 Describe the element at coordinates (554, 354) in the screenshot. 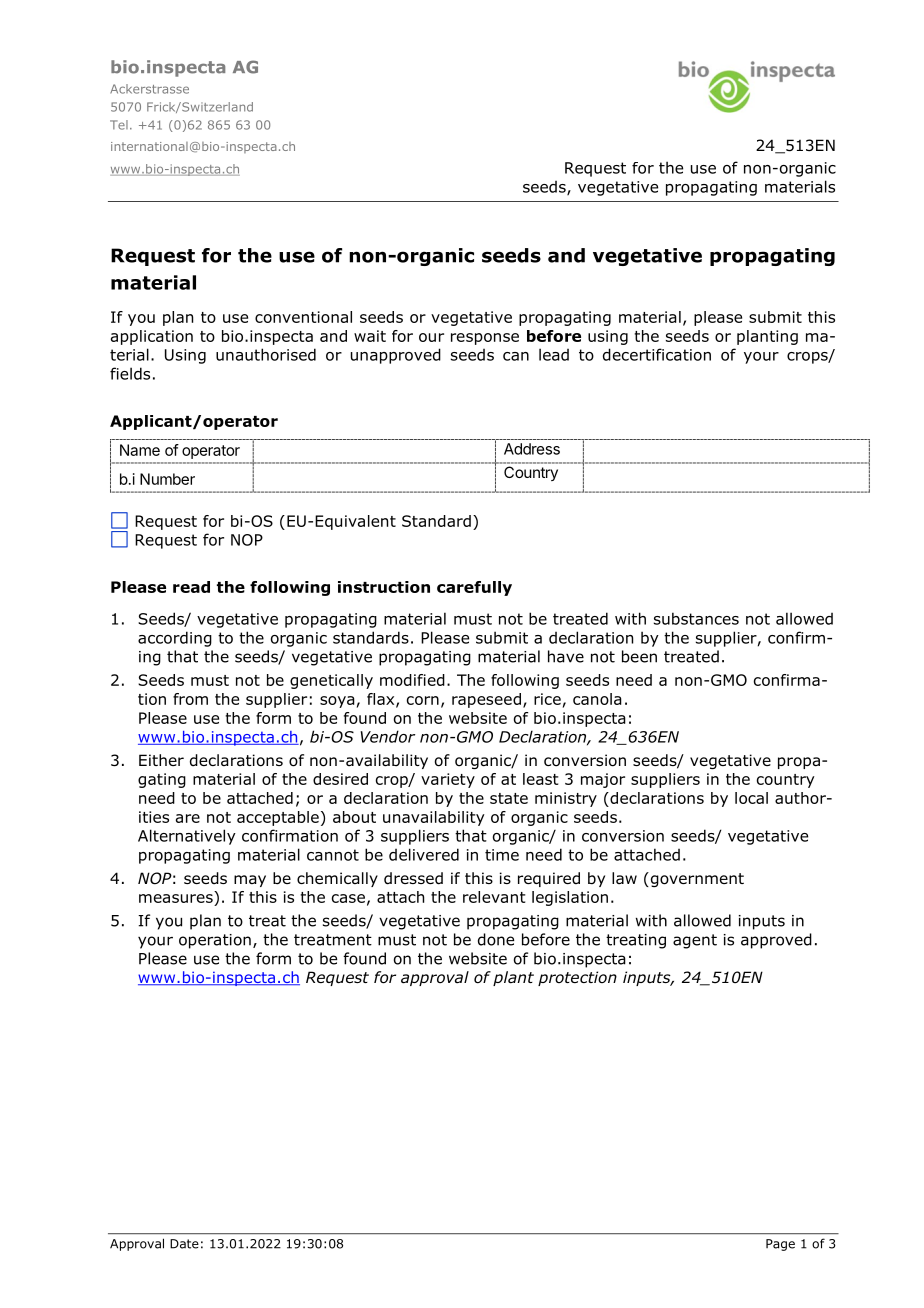

I see `lead` at that location.
